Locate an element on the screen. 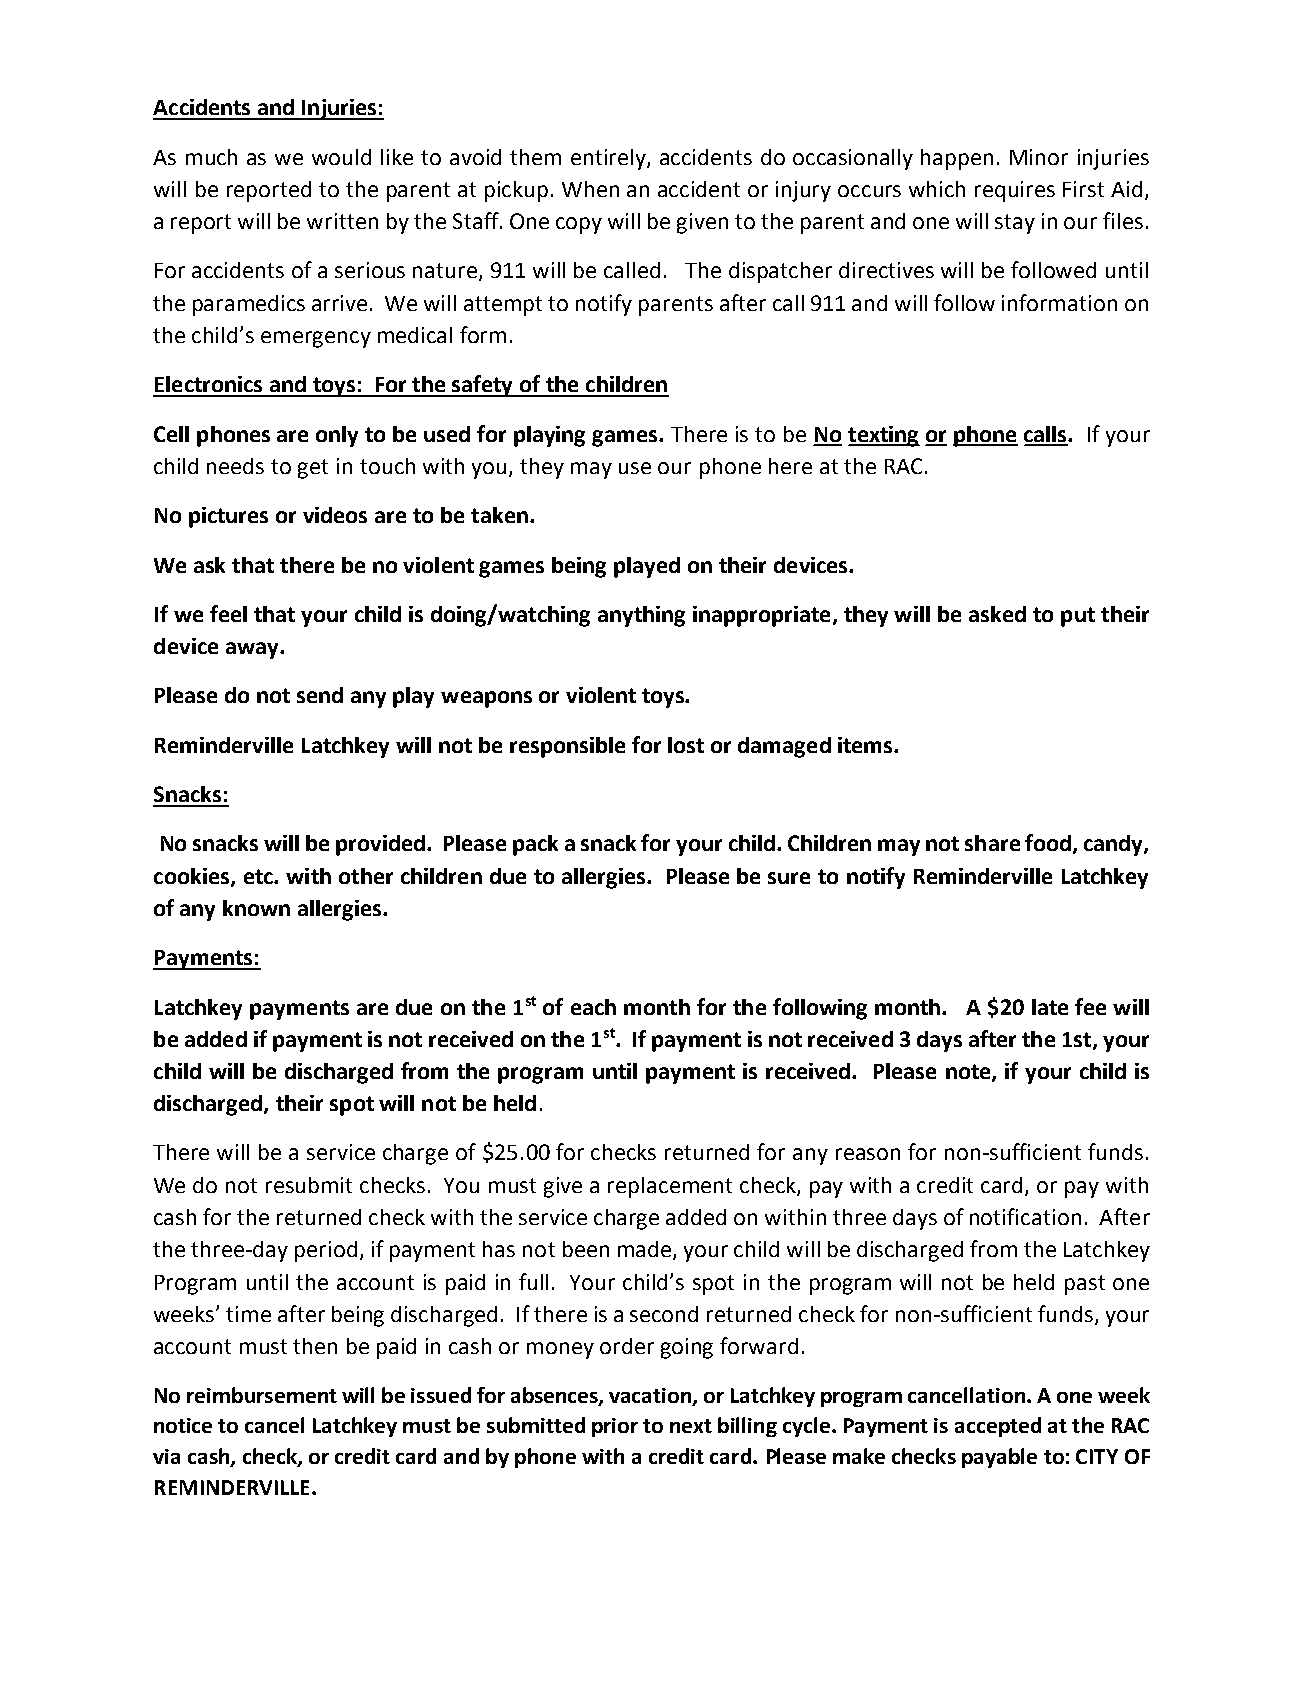  share is located at coordinates (992, 843).
